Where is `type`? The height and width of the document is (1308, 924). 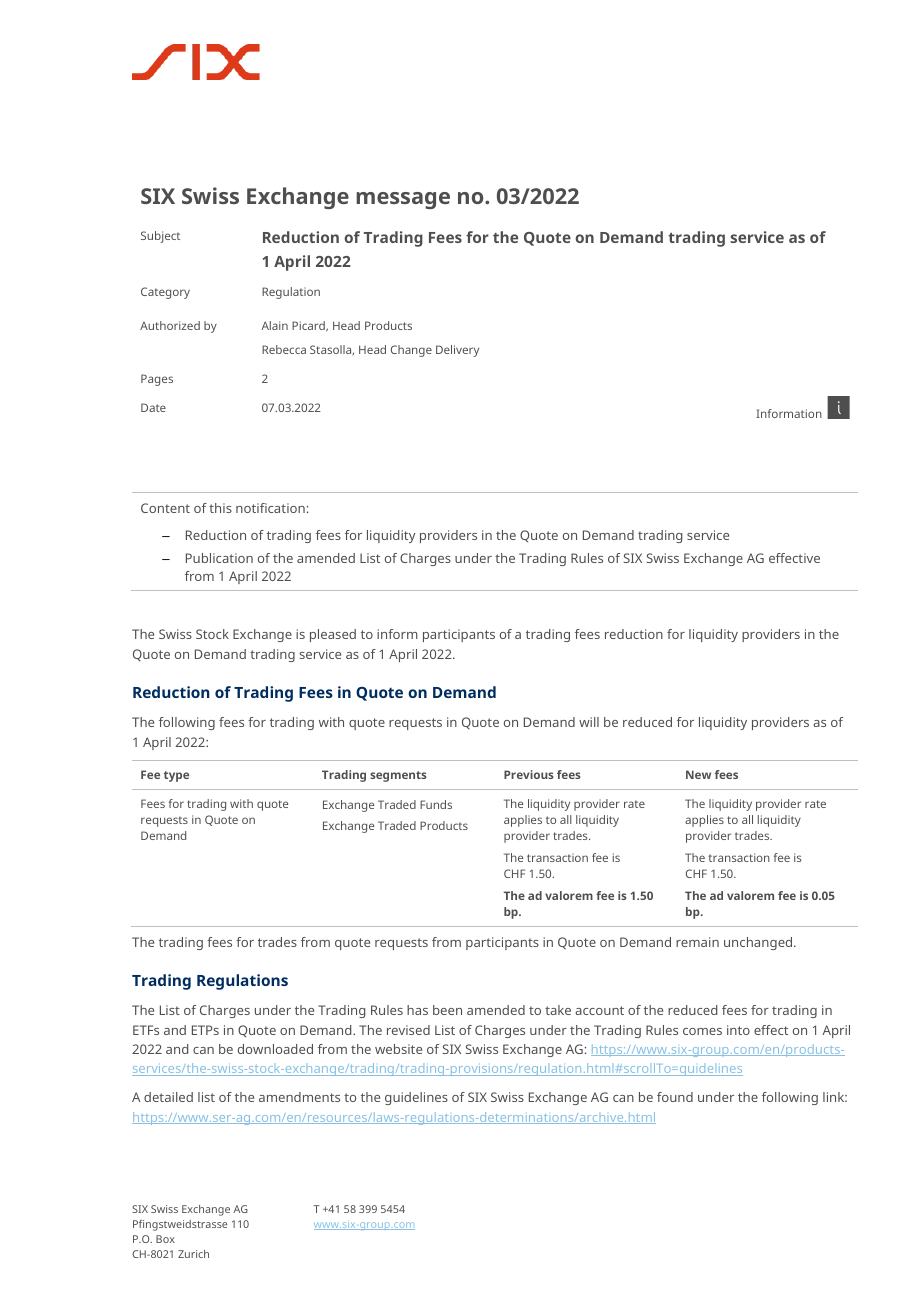
type is located at coordinates (176, 776).
